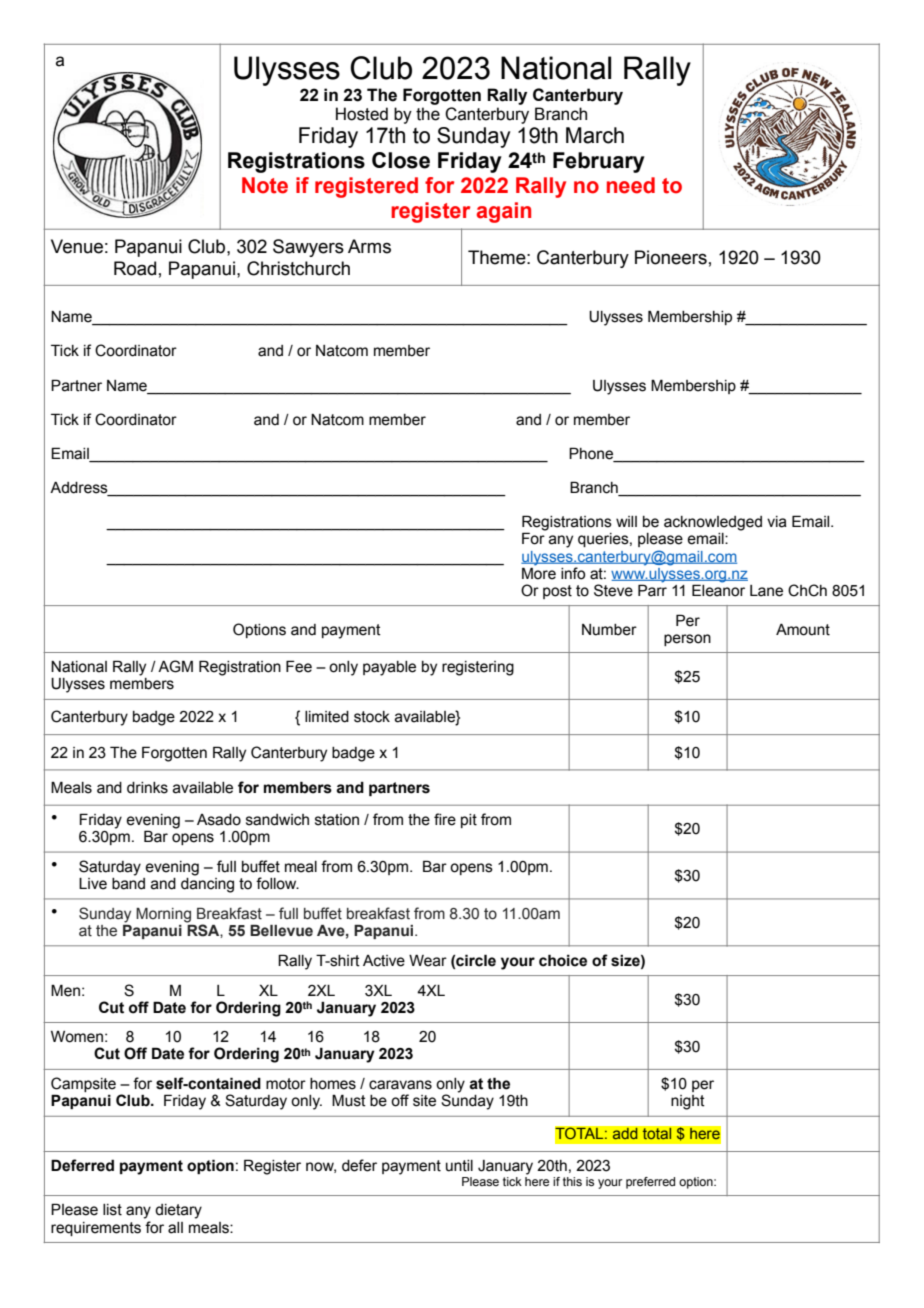  I want to click on dietary, so click(178, 1211).
